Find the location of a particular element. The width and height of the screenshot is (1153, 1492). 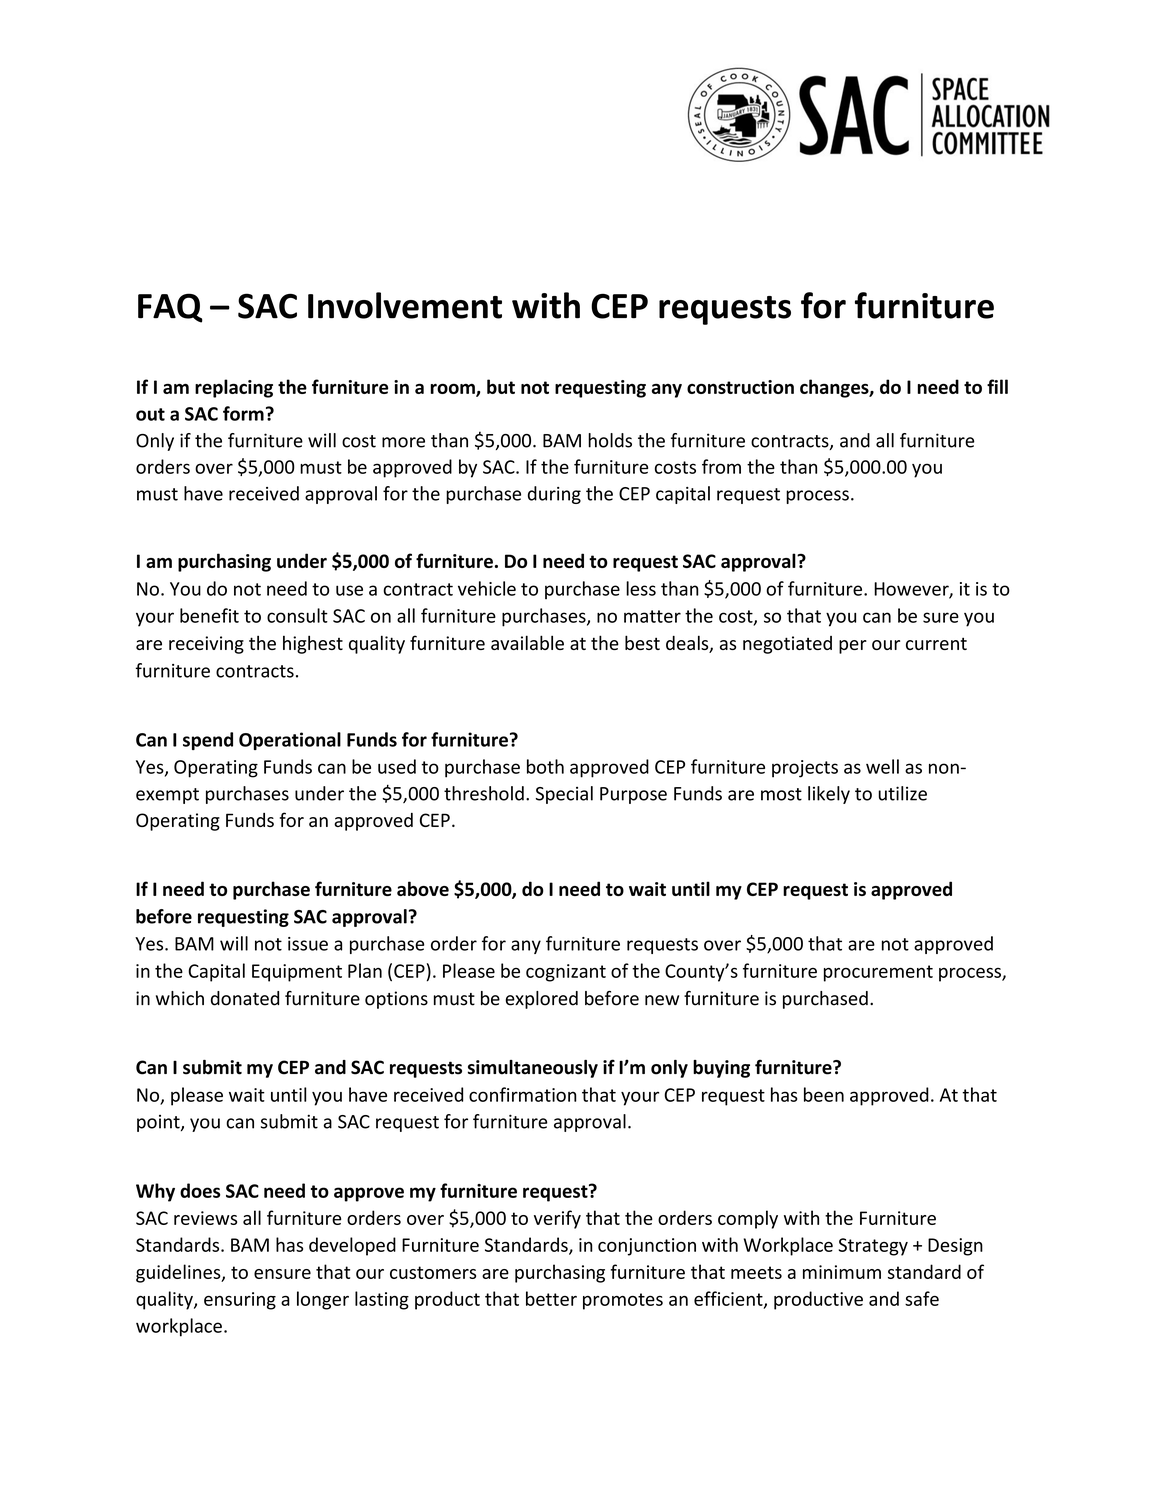

fill is located at coordinates (997, 386).
